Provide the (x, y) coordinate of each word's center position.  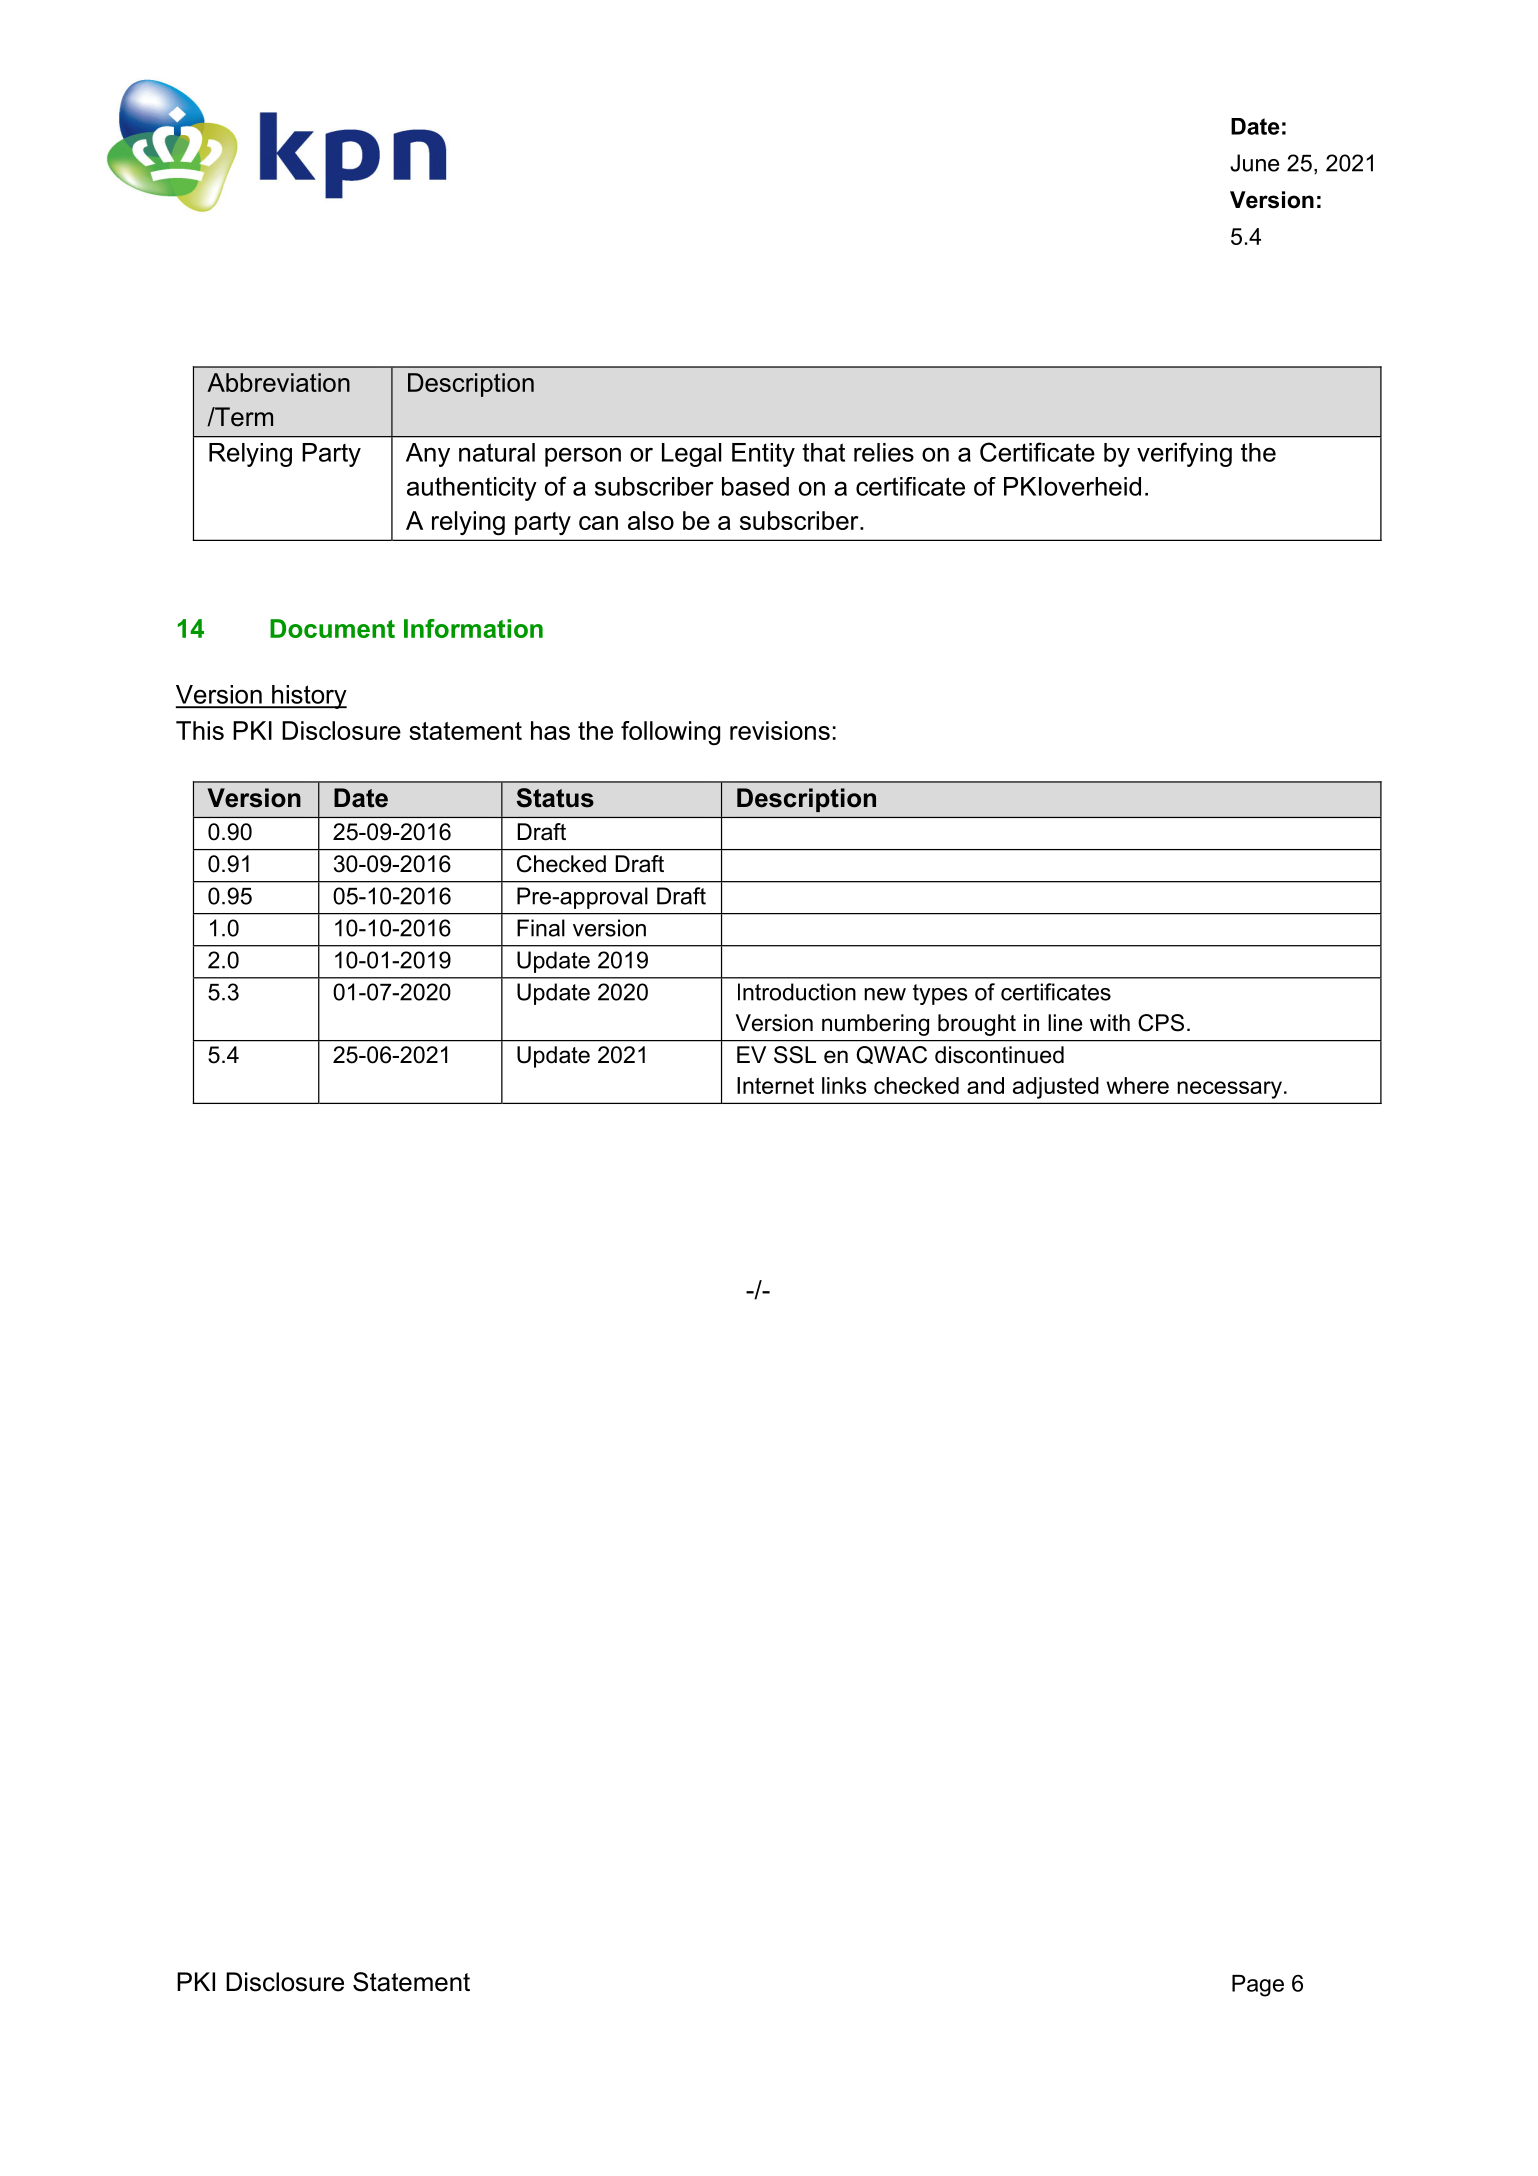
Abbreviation (278, 382)
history (308, 697)
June (1254, 163)
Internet (775, 1085)
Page (1258, 1986)
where (1137, 1085)
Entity (763, 455)
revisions (780, 730)
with (1110, 1022)
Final (541, 928)
